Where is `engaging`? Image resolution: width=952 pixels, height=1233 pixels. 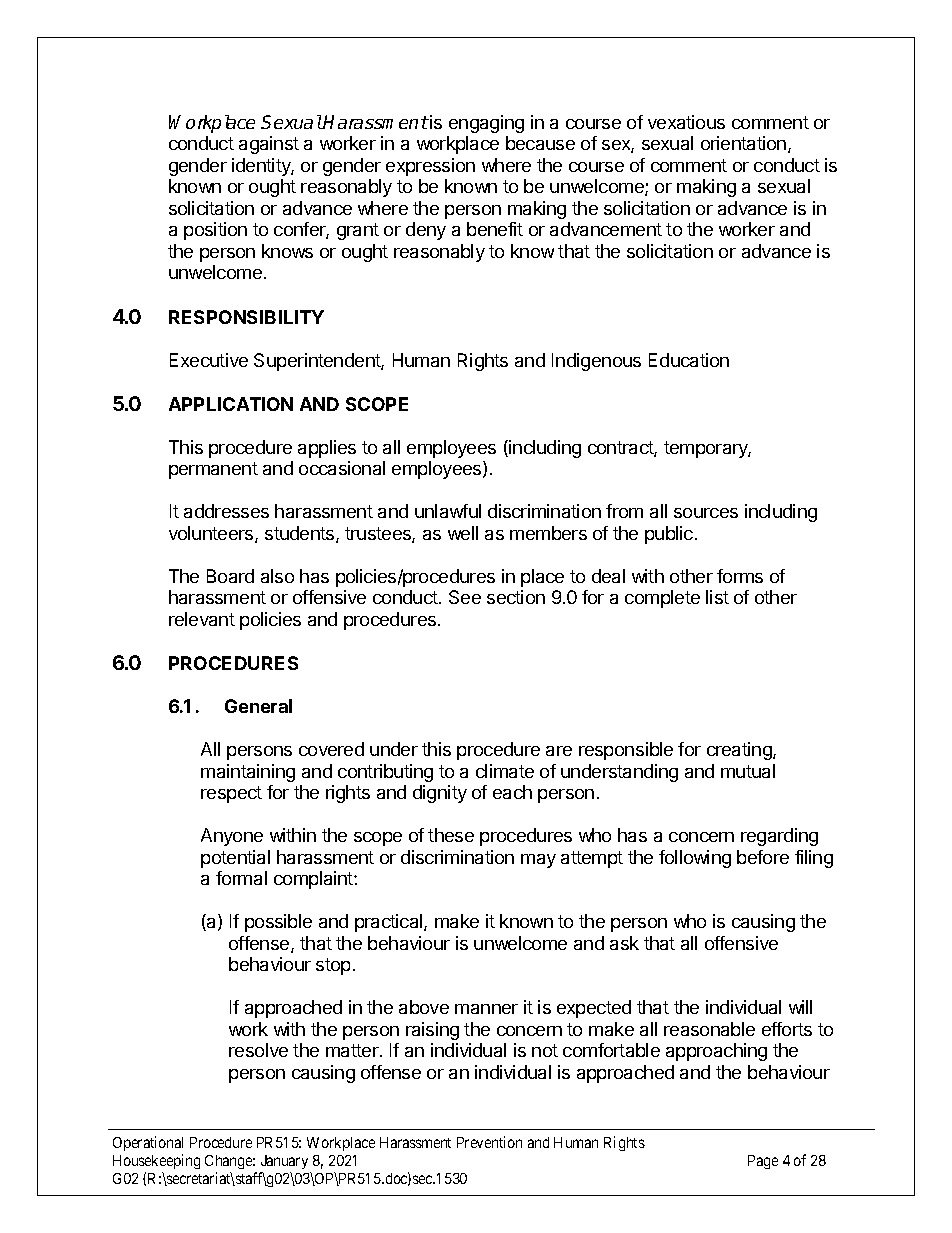 engaging is located at coordinates (486, 124).
